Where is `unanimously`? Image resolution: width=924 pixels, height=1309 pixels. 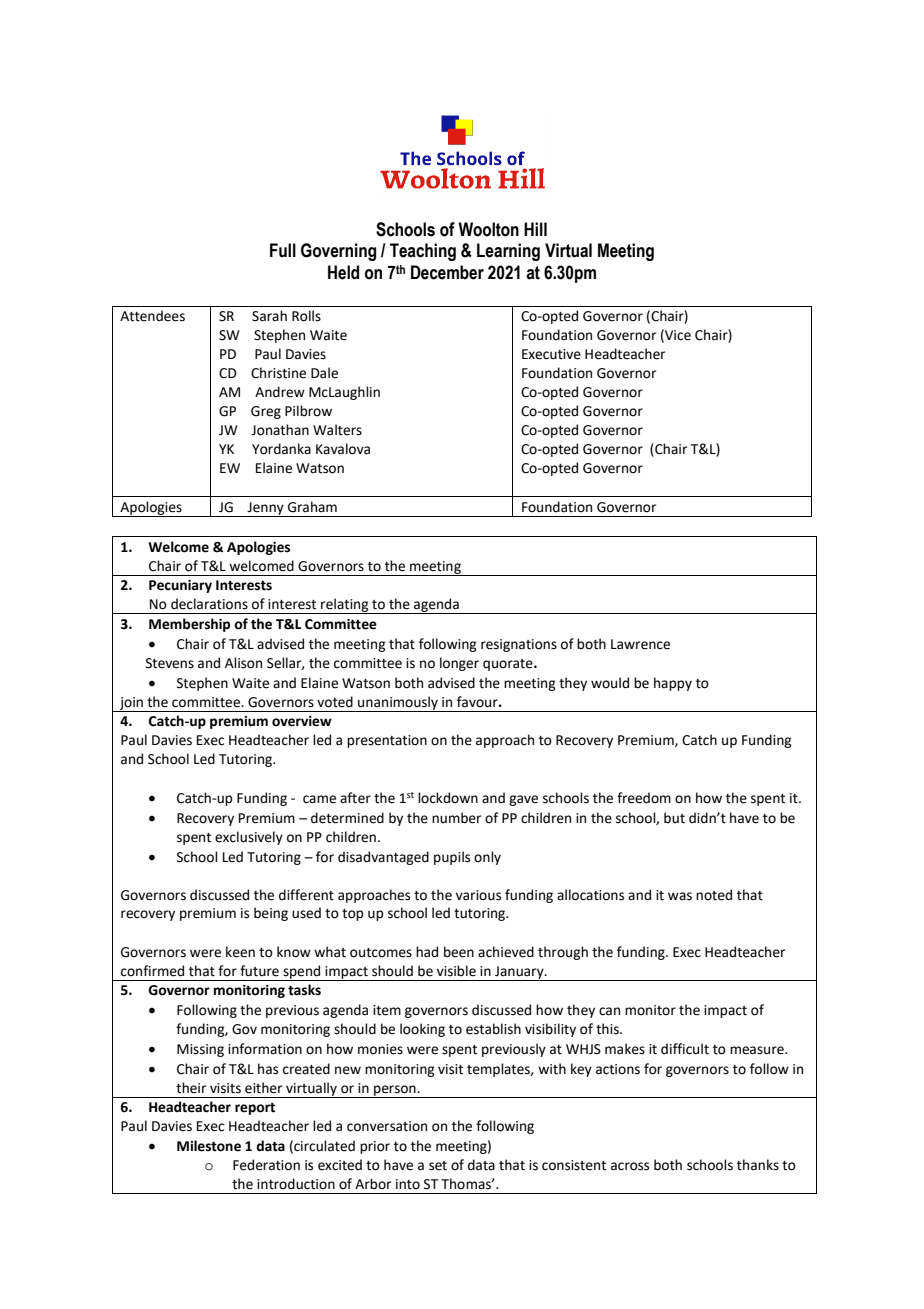 unanimously is located at coordinates (398, 704).
